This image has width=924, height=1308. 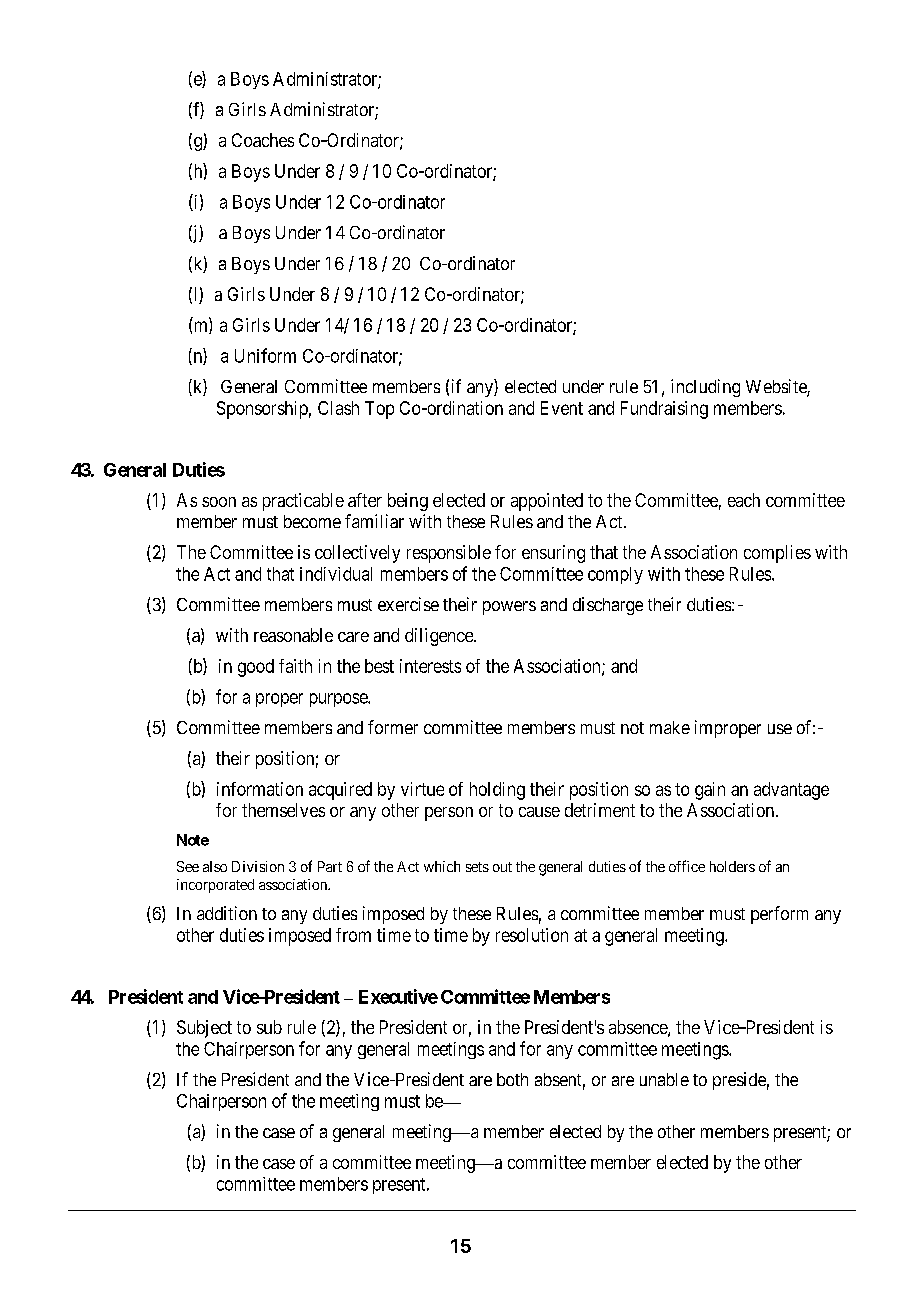 What do you see at coordinates (512, 1079) in the image?
I see `both` at bounding box center [512, 1079].
